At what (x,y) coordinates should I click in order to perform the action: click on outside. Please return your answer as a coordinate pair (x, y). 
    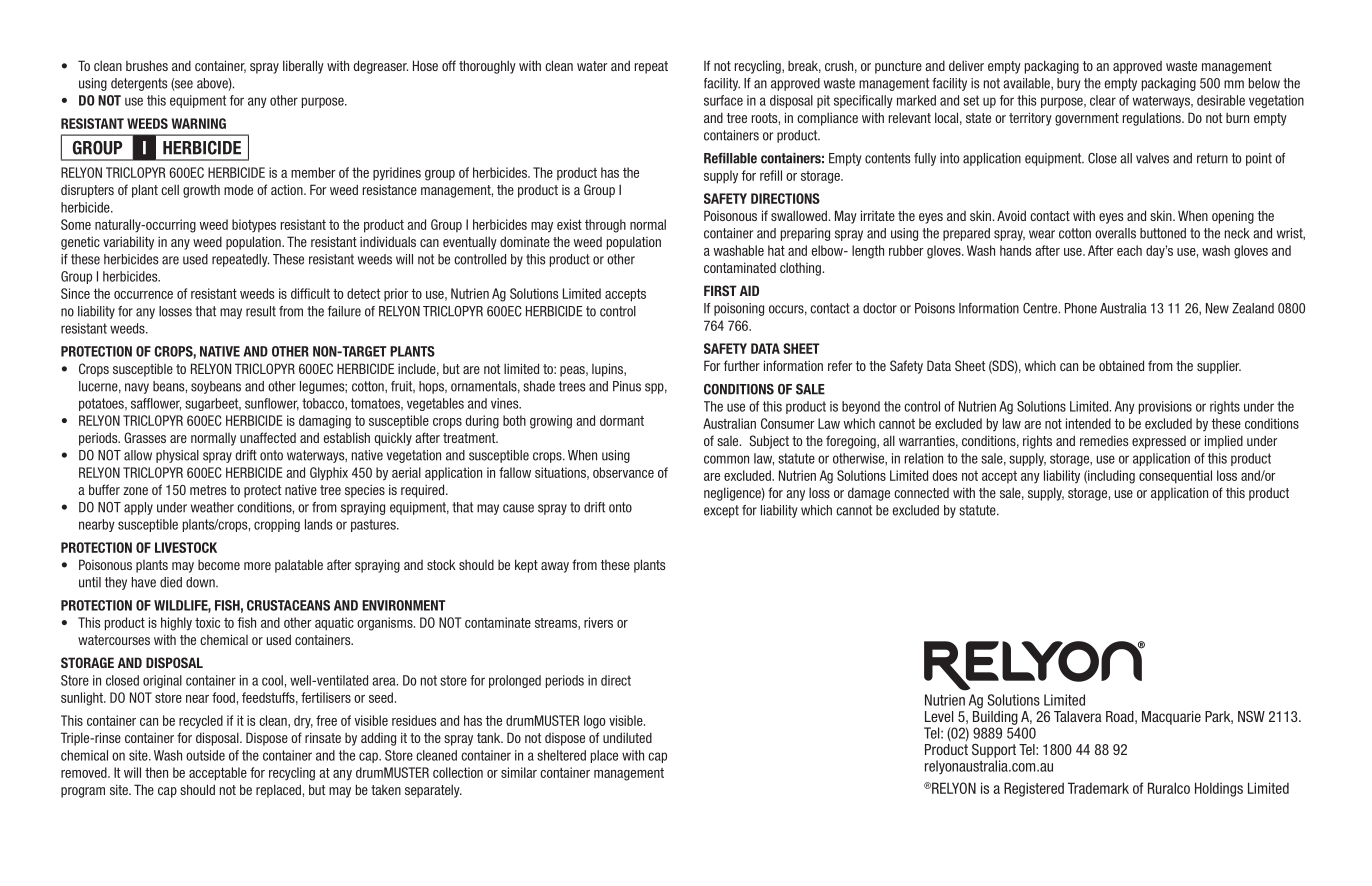
    Looking at the image, I should click on (205, 755).
